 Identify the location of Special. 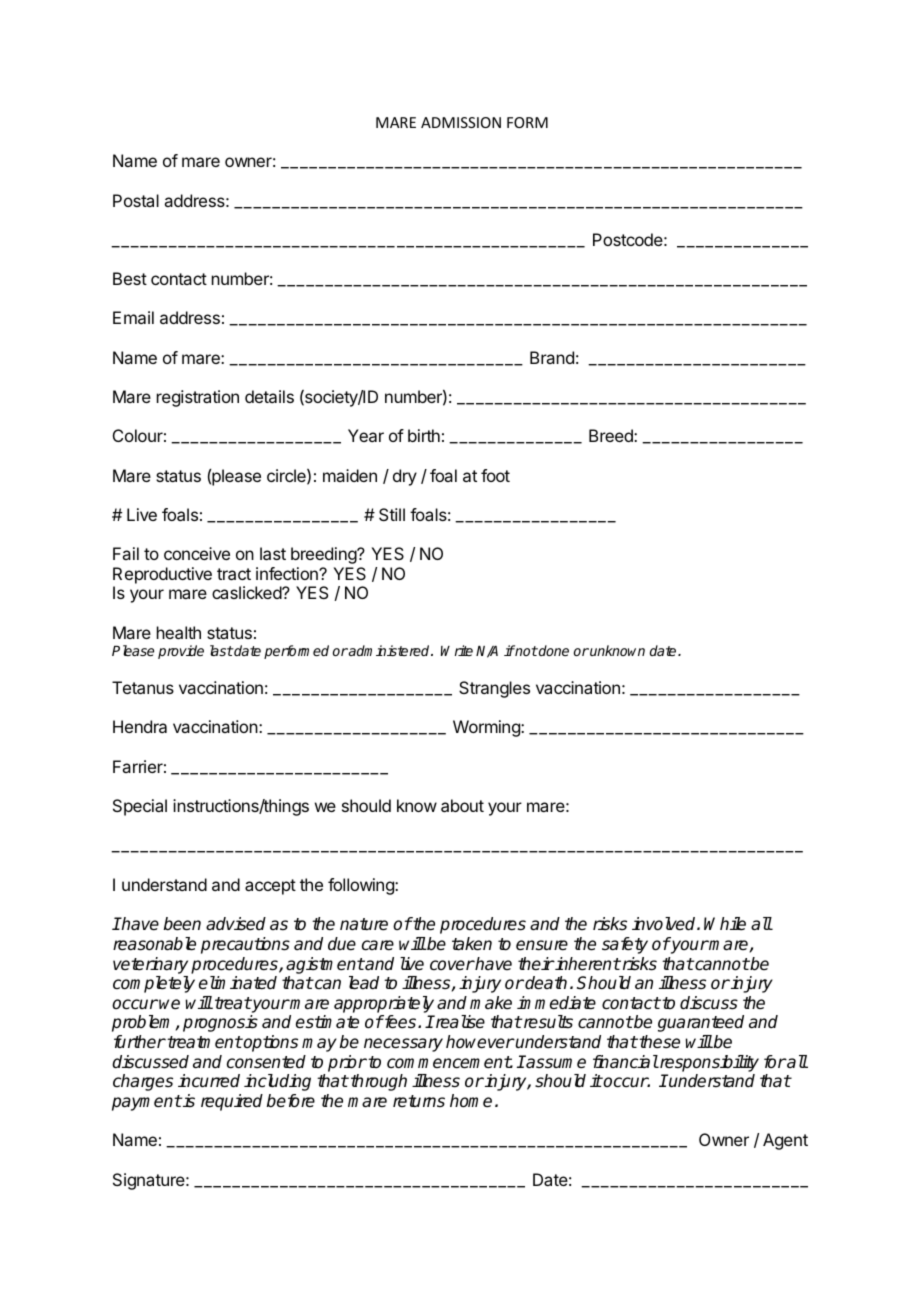
(140, 807).
